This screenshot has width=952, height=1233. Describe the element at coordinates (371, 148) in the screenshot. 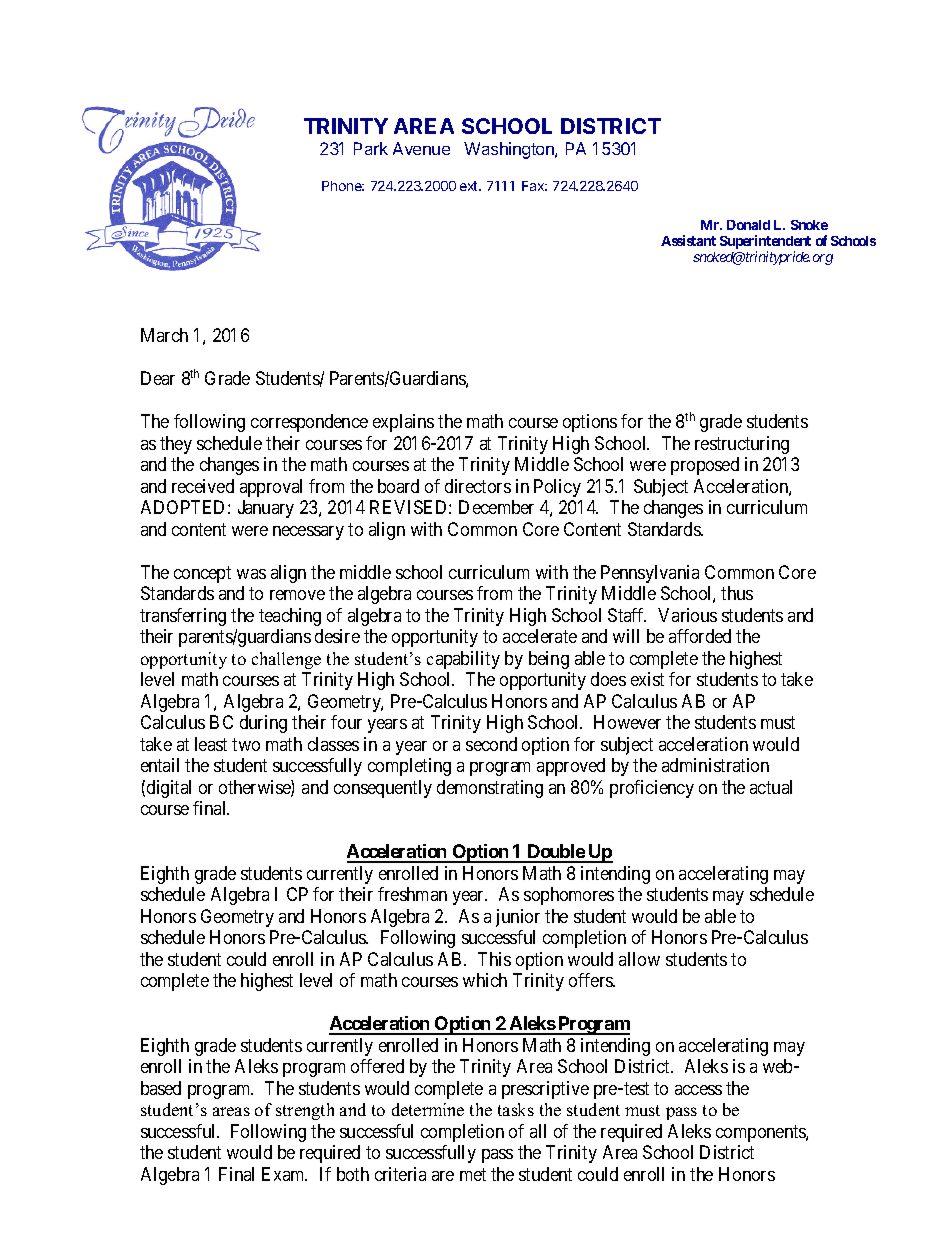

I see `Park` at that location.
